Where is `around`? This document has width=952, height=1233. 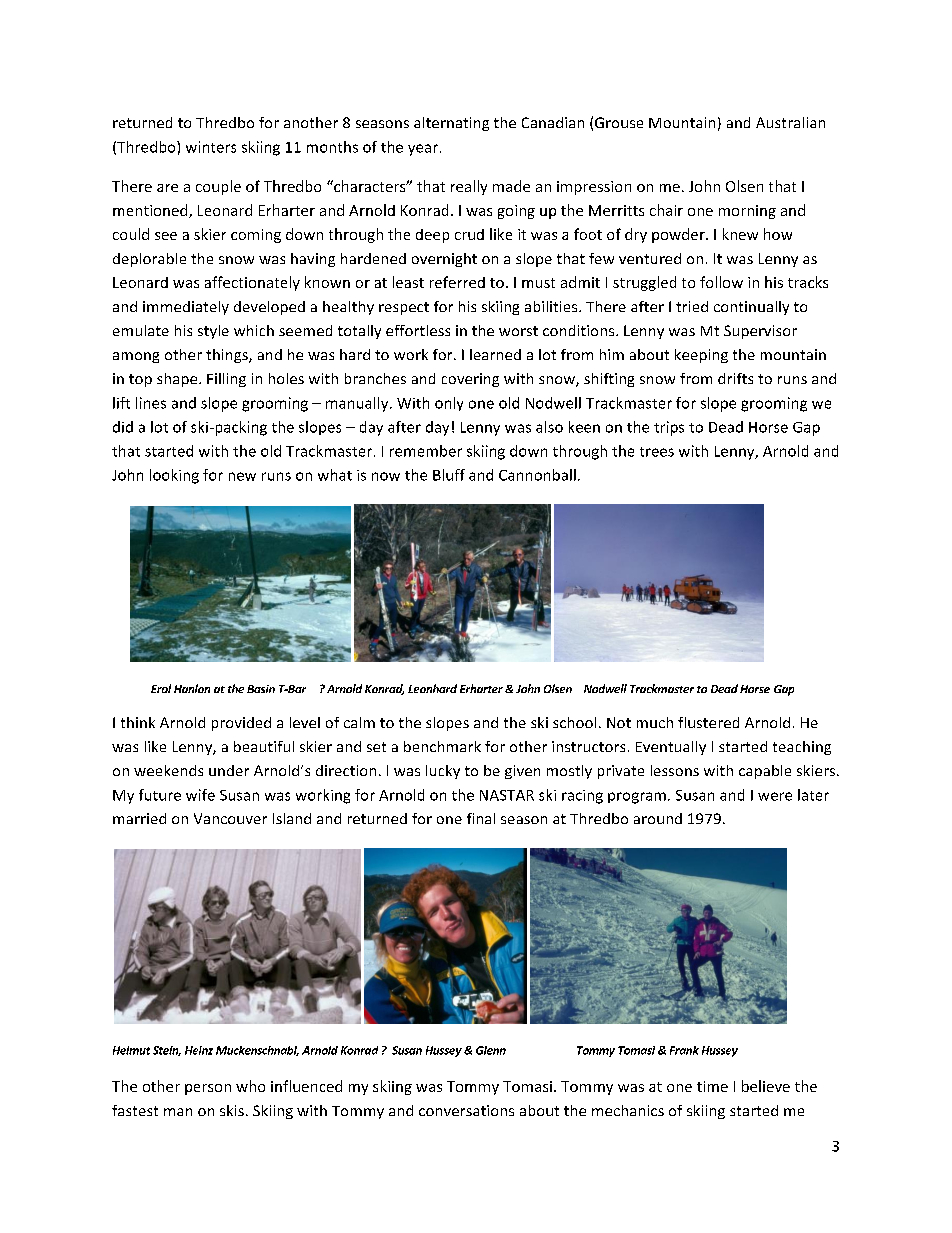 around is located at coordinates (658, 818).
